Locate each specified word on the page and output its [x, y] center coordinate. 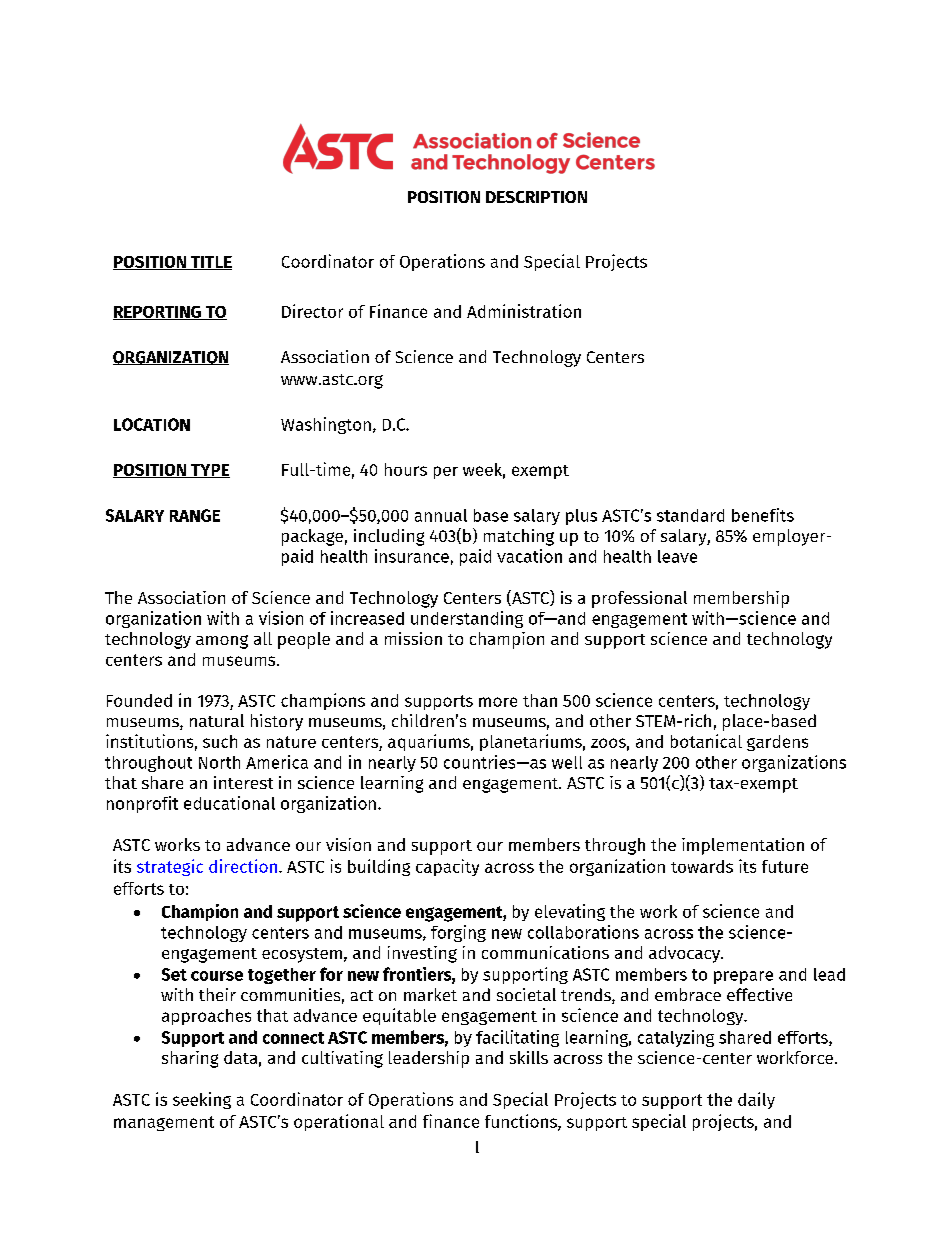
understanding [467, 619]
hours [406, 469]
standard [690, 515]
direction [243, 866]
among [222, 642]
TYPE [209, 471]
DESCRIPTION [536, 197]
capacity [447, 867]
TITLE [210, 263]
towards [702, 866]
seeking [202, 1100]
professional [639, 599]
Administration [524, 311]
